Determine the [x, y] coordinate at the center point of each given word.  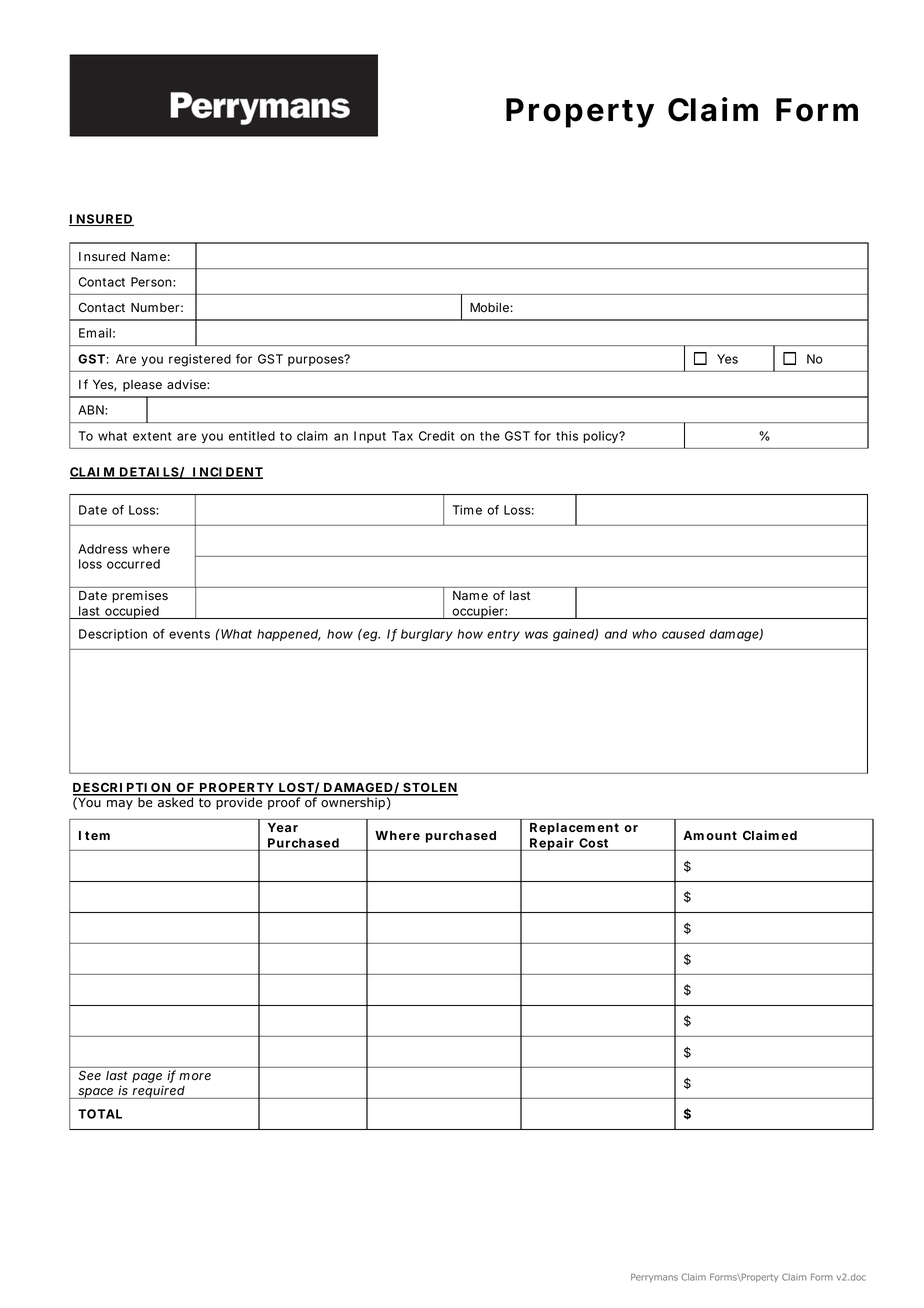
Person [152, 282]
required [158, 1092]
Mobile [490, 307]
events [189, 634]
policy [601, 437]
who [644, 634]
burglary [427, 635]
